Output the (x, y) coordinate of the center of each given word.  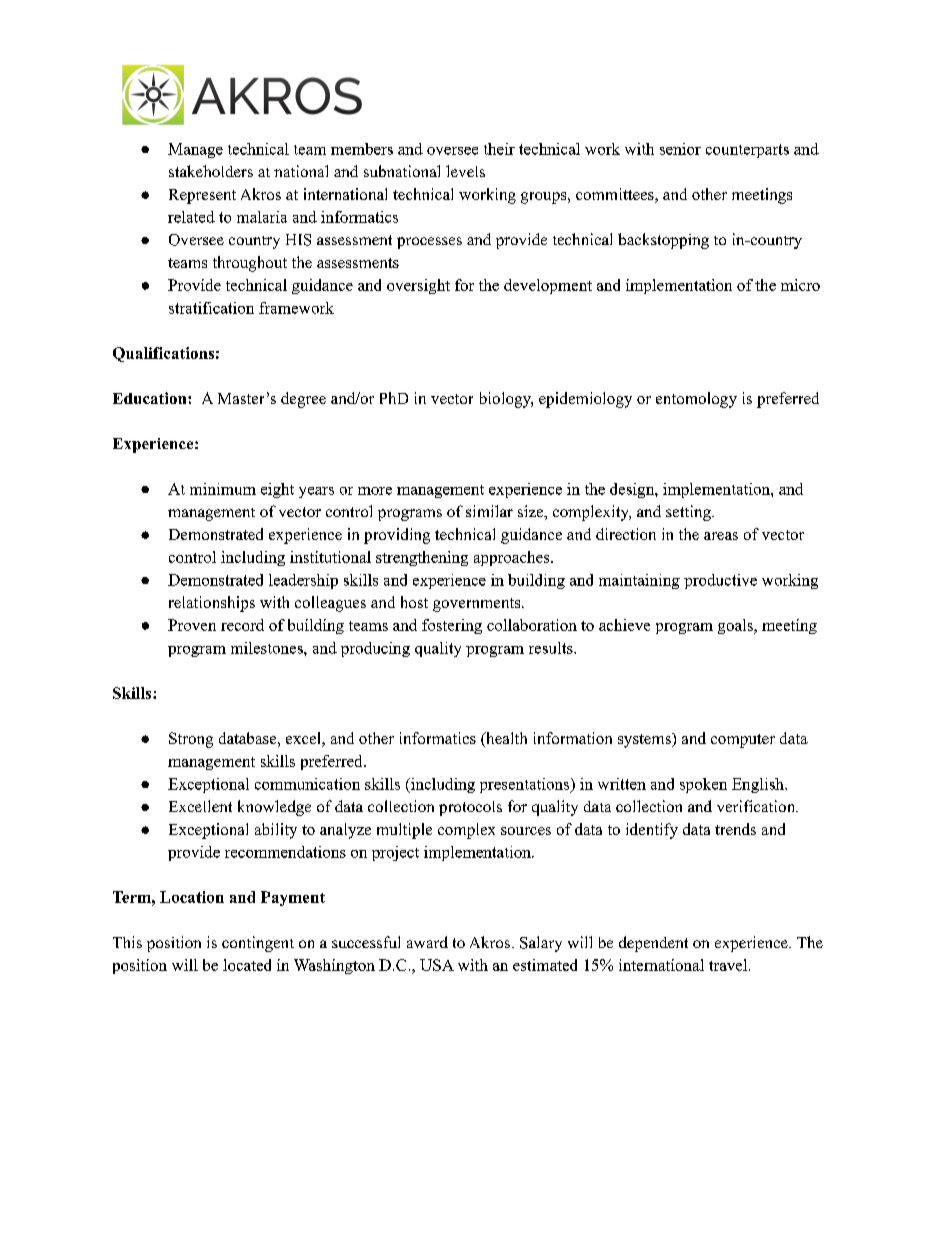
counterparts (747, 151)
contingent (258, 944)
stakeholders (211, 171)
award (427, 942)
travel (729, 965)
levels (465, 171)
